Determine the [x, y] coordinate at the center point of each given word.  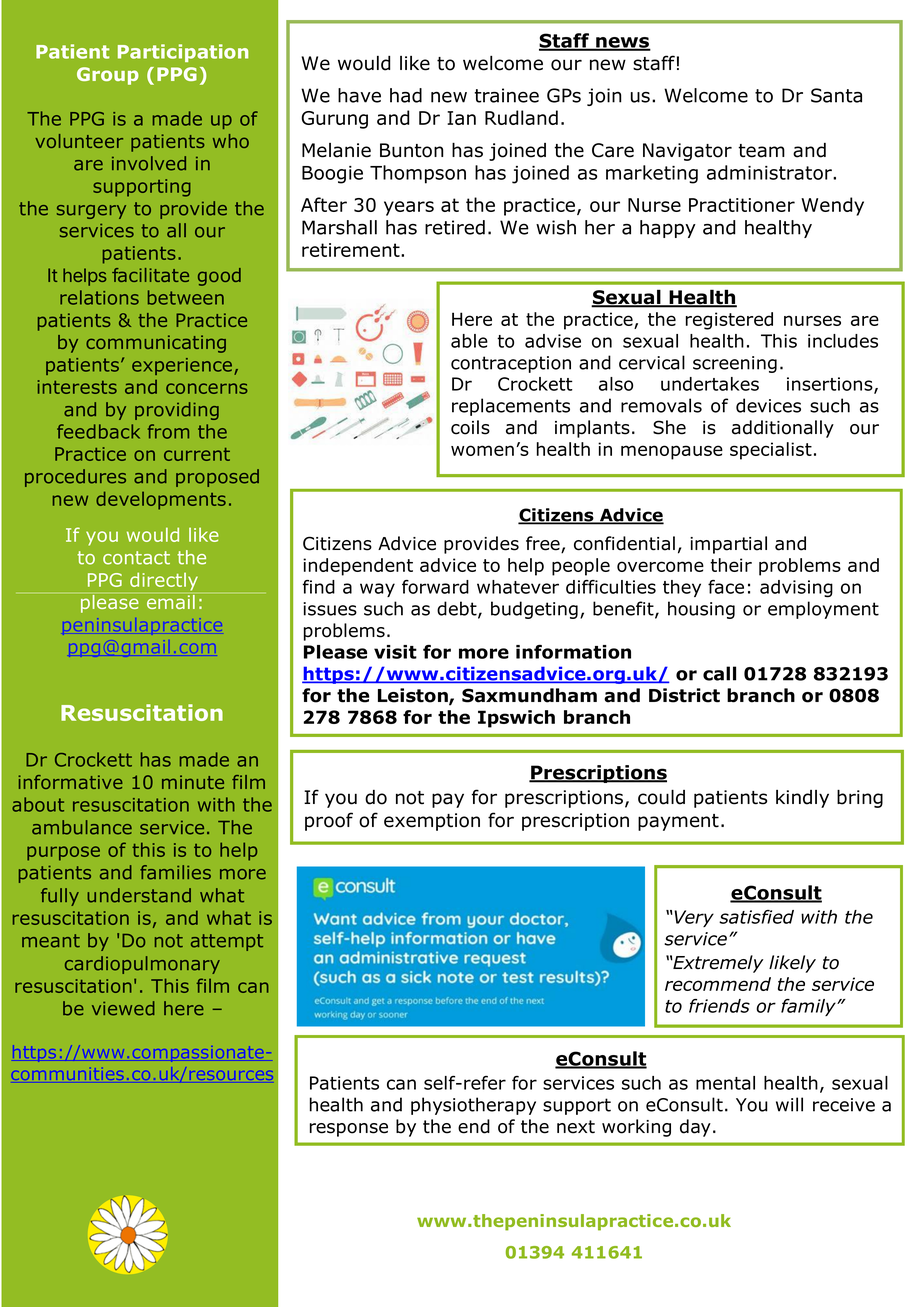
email [171, 602]
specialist [771, 451]
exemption [432, 822]
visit [395, 652]
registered [729, 321]
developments [161, 500]
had [406, 95]
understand [139, 895]
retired [455, 227]
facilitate [150, 275]
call [719, 673]
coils [470, 427]
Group [108, 76]
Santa [836, 95]
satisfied [756, 917]
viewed [123, 1008]
